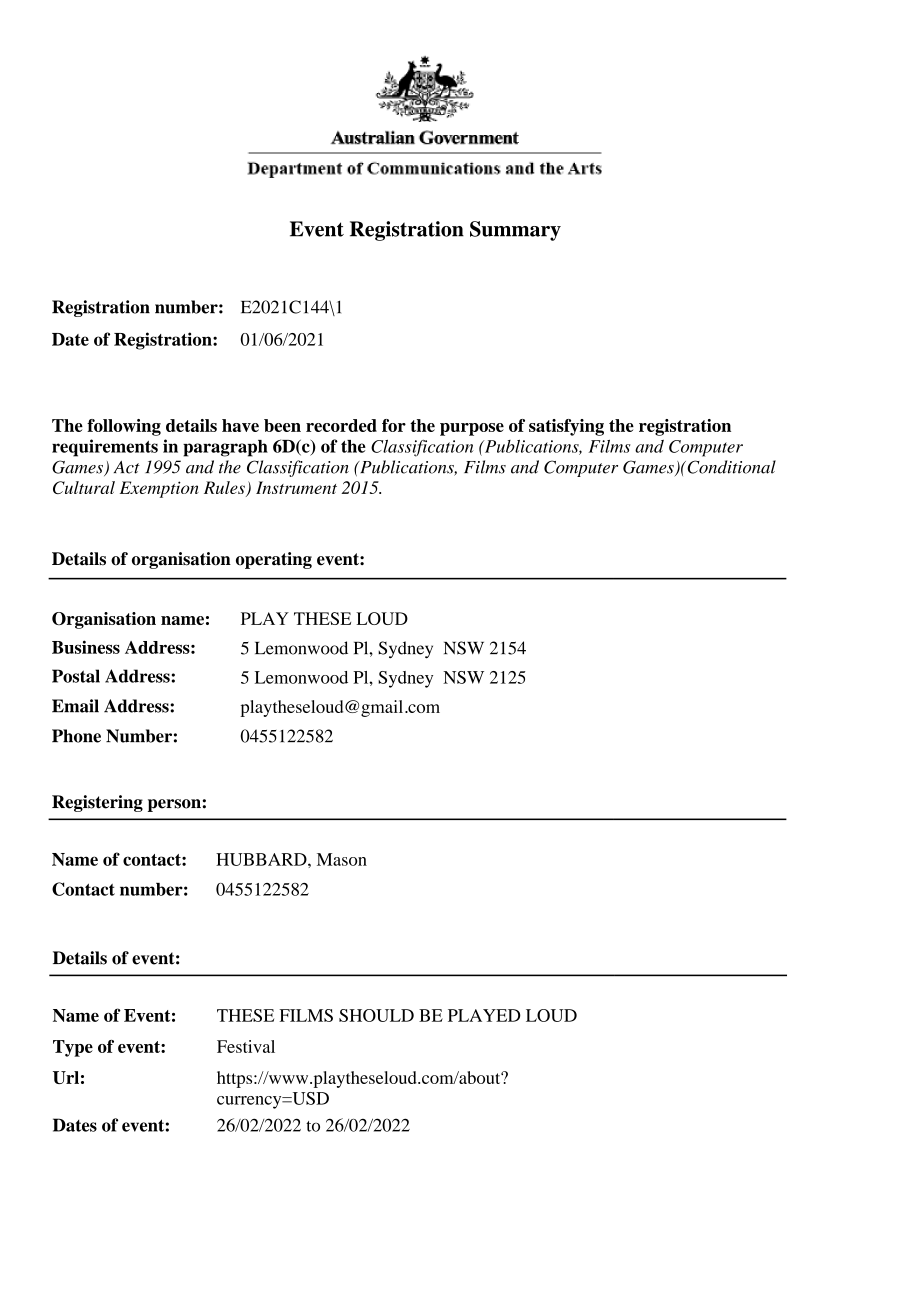  What do you see at coordinates (472, 429) in the screenshot?
I see `purpose` at bounding box center [472, 429].
